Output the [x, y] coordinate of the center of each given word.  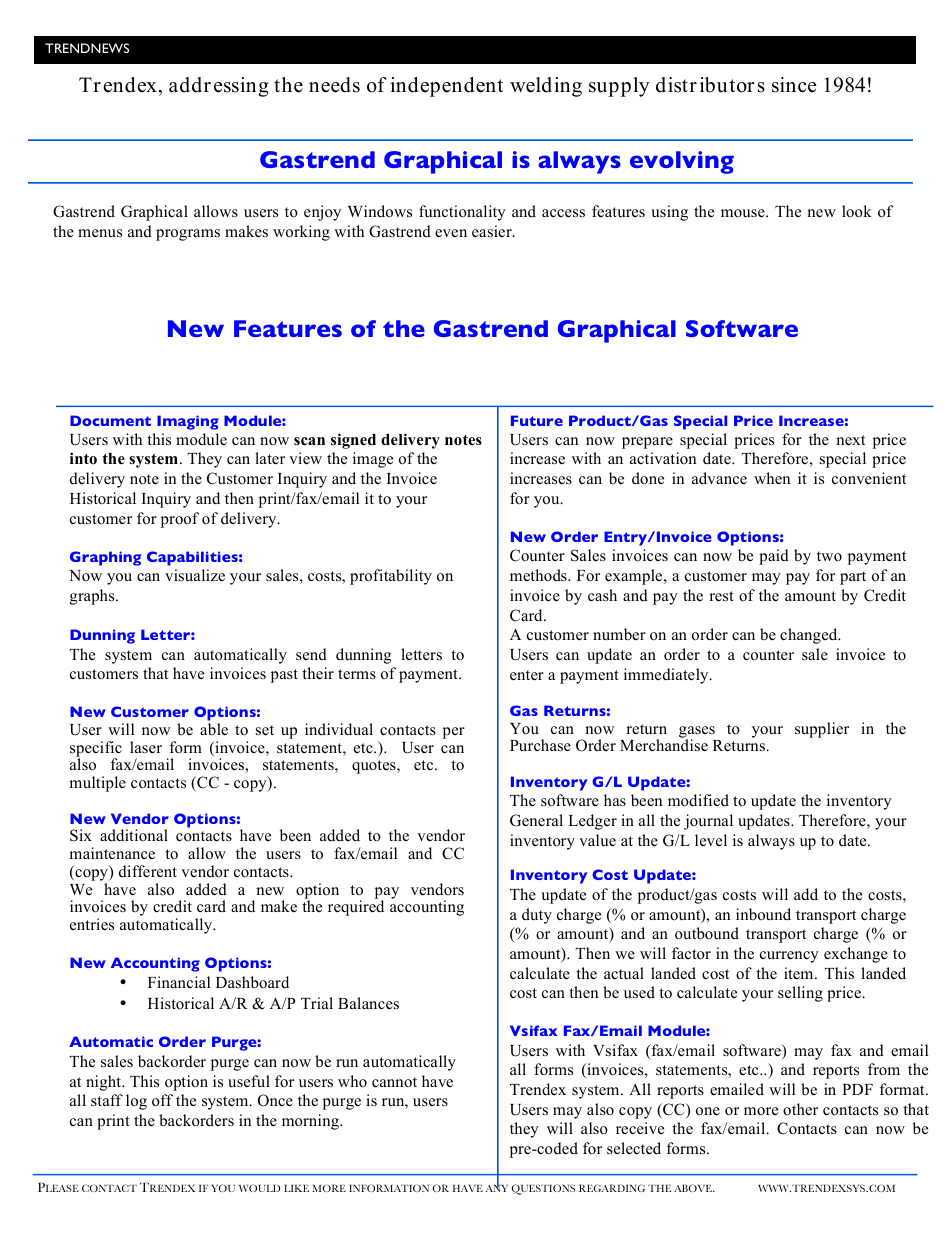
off [162, 1100]
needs [334, 85]
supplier [822, 730]
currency [789, 957]
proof [180, 520]
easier [493, 231]
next [850, 440]
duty [537, 916]
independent [446, 87]
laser [146, 747]
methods [539, 575]
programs [188, 235]
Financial [179, 982]
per [454, 733]
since [794, 85]
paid [774, 557]
